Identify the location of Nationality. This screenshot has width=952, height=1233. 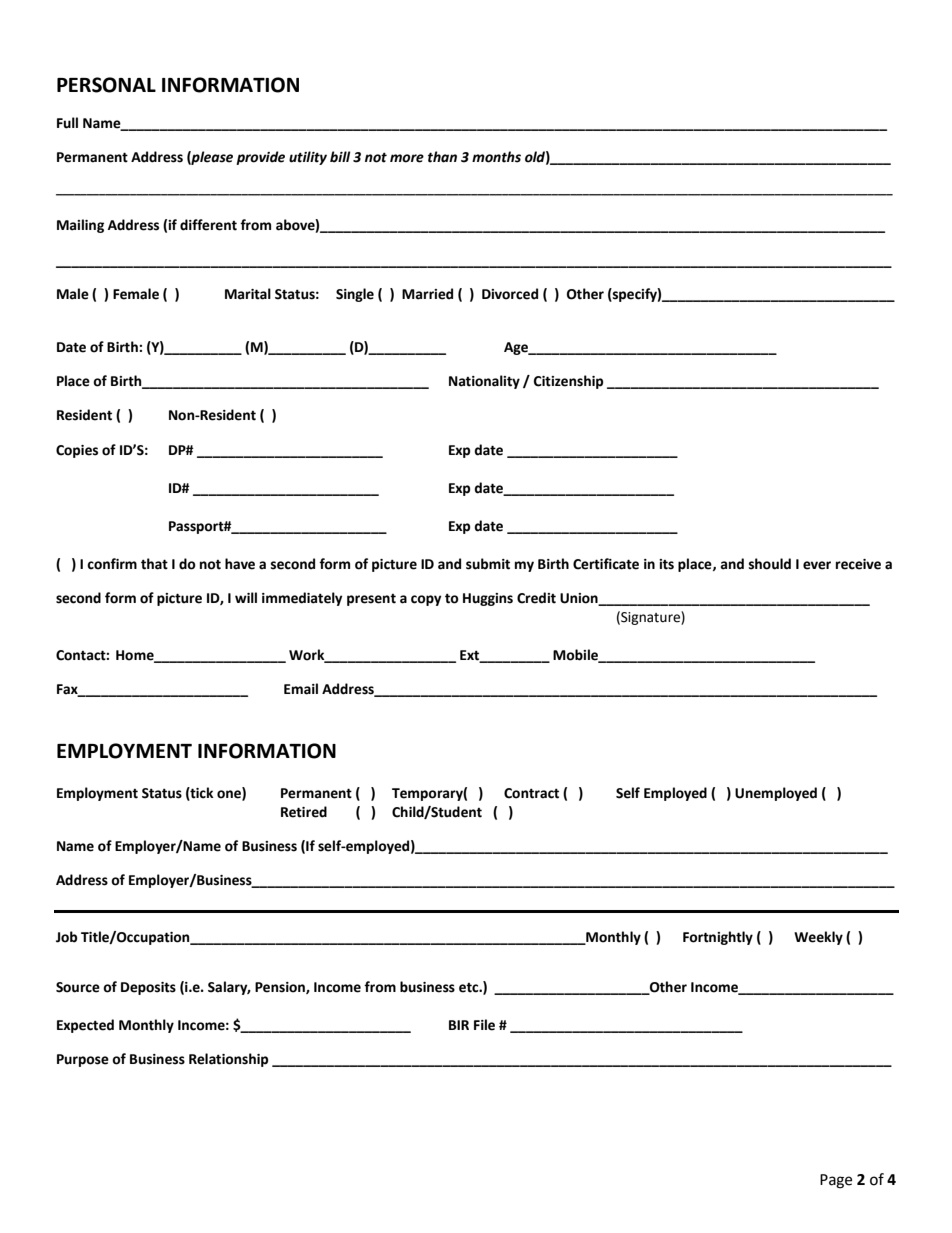
(484, 382).
